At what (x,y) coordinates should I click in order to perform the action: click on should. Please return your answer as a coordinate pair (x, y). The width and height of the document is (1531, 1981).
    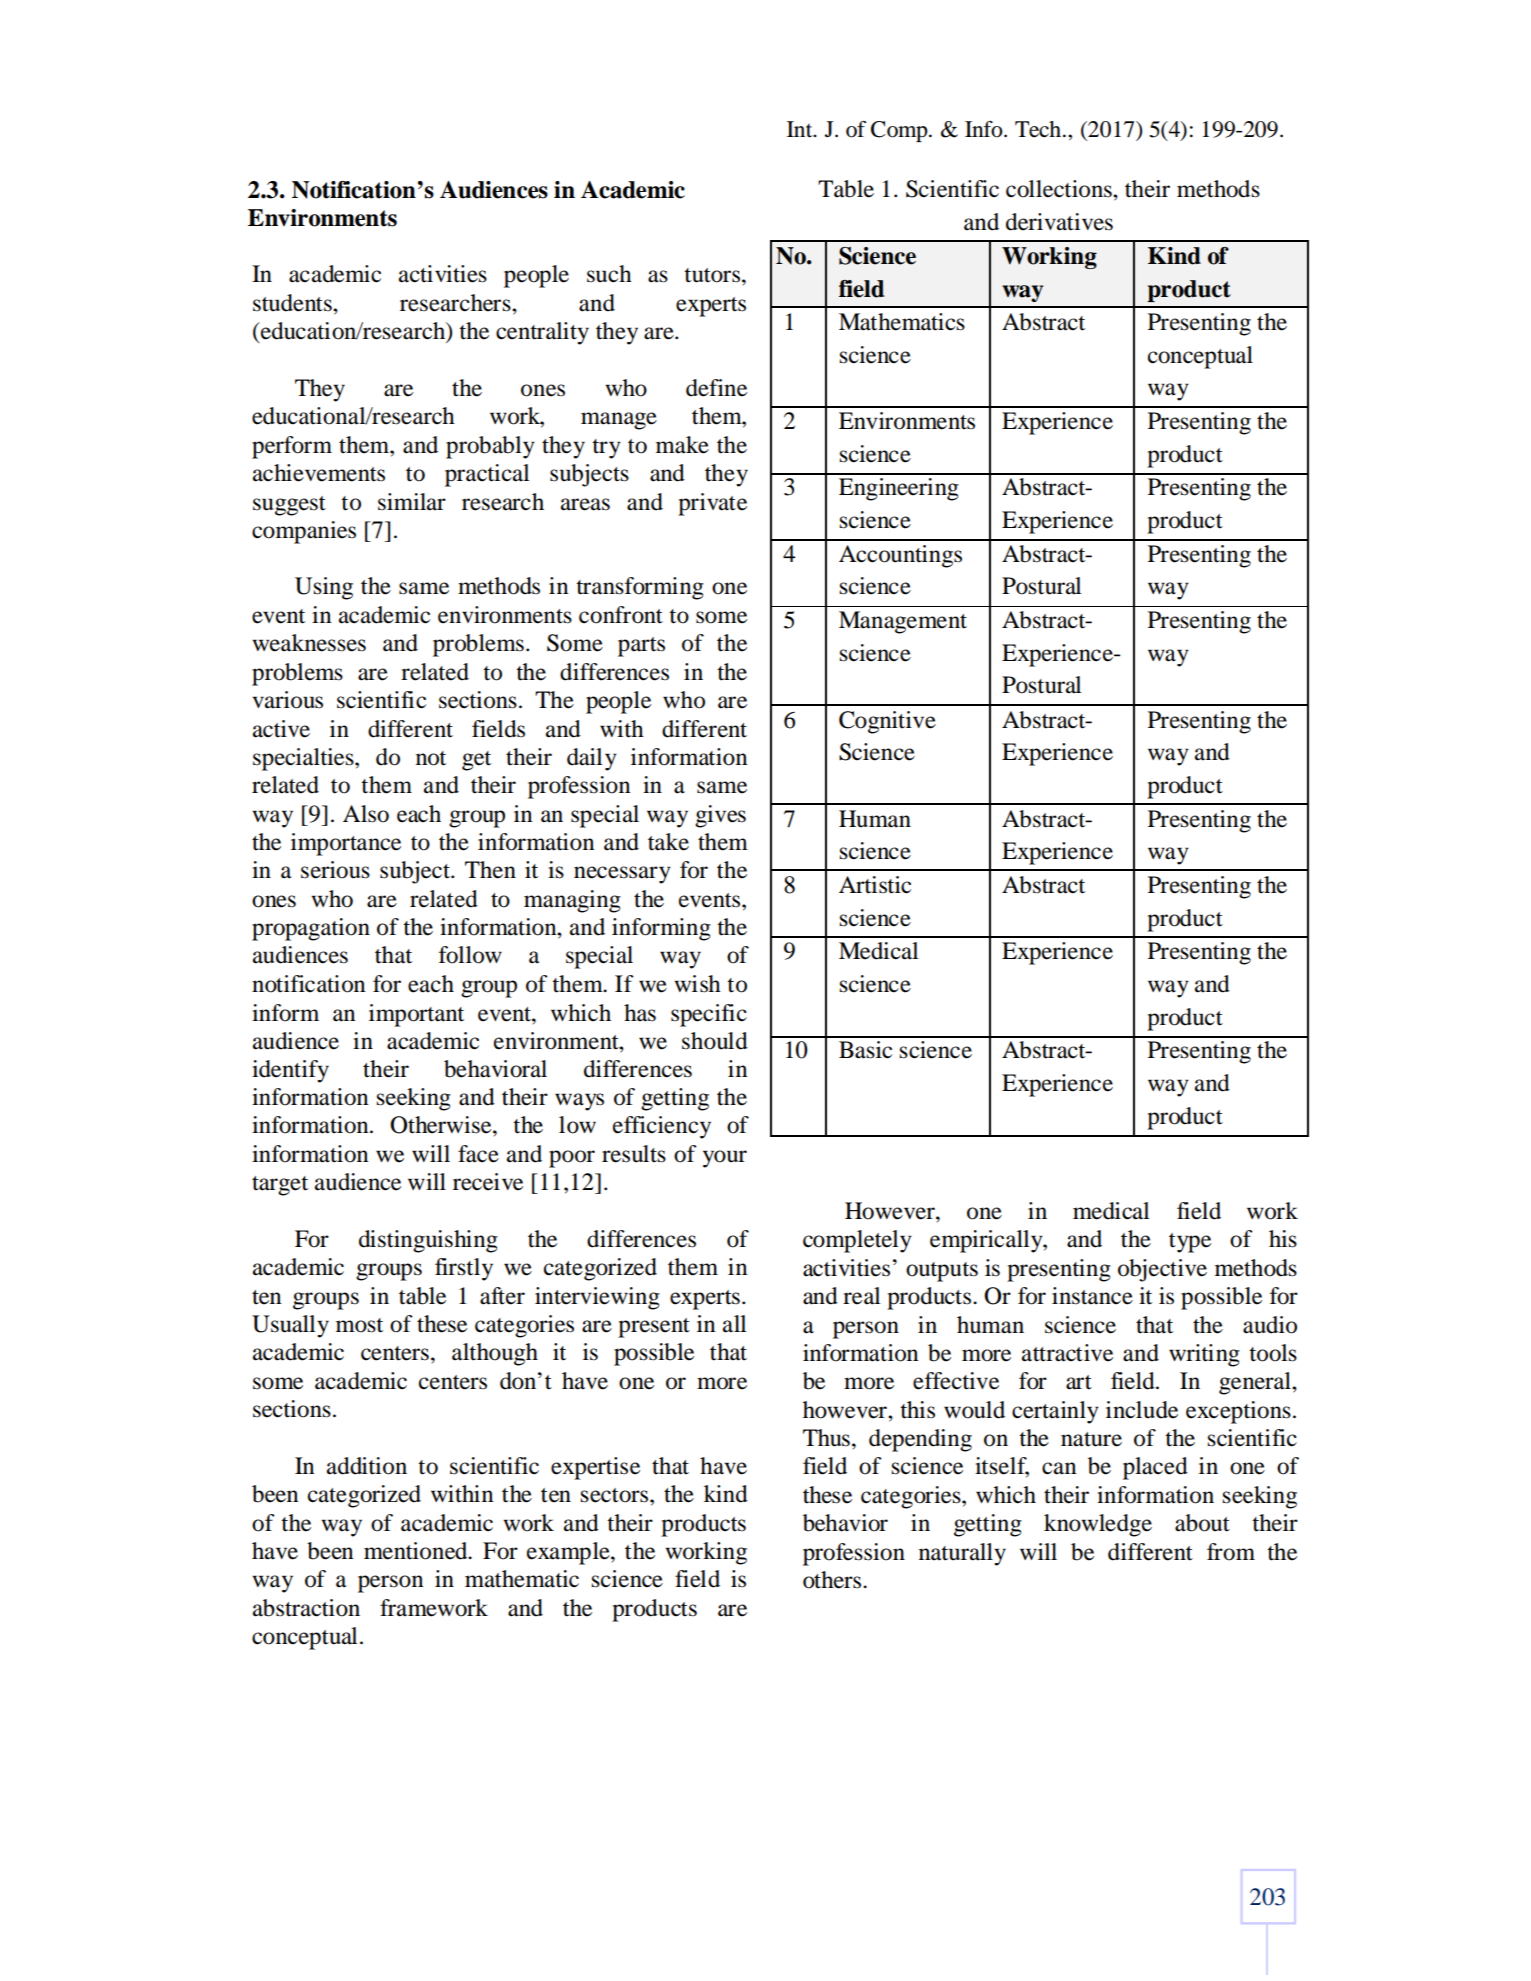
    Looking at the image, I should click on (715, 1041).
